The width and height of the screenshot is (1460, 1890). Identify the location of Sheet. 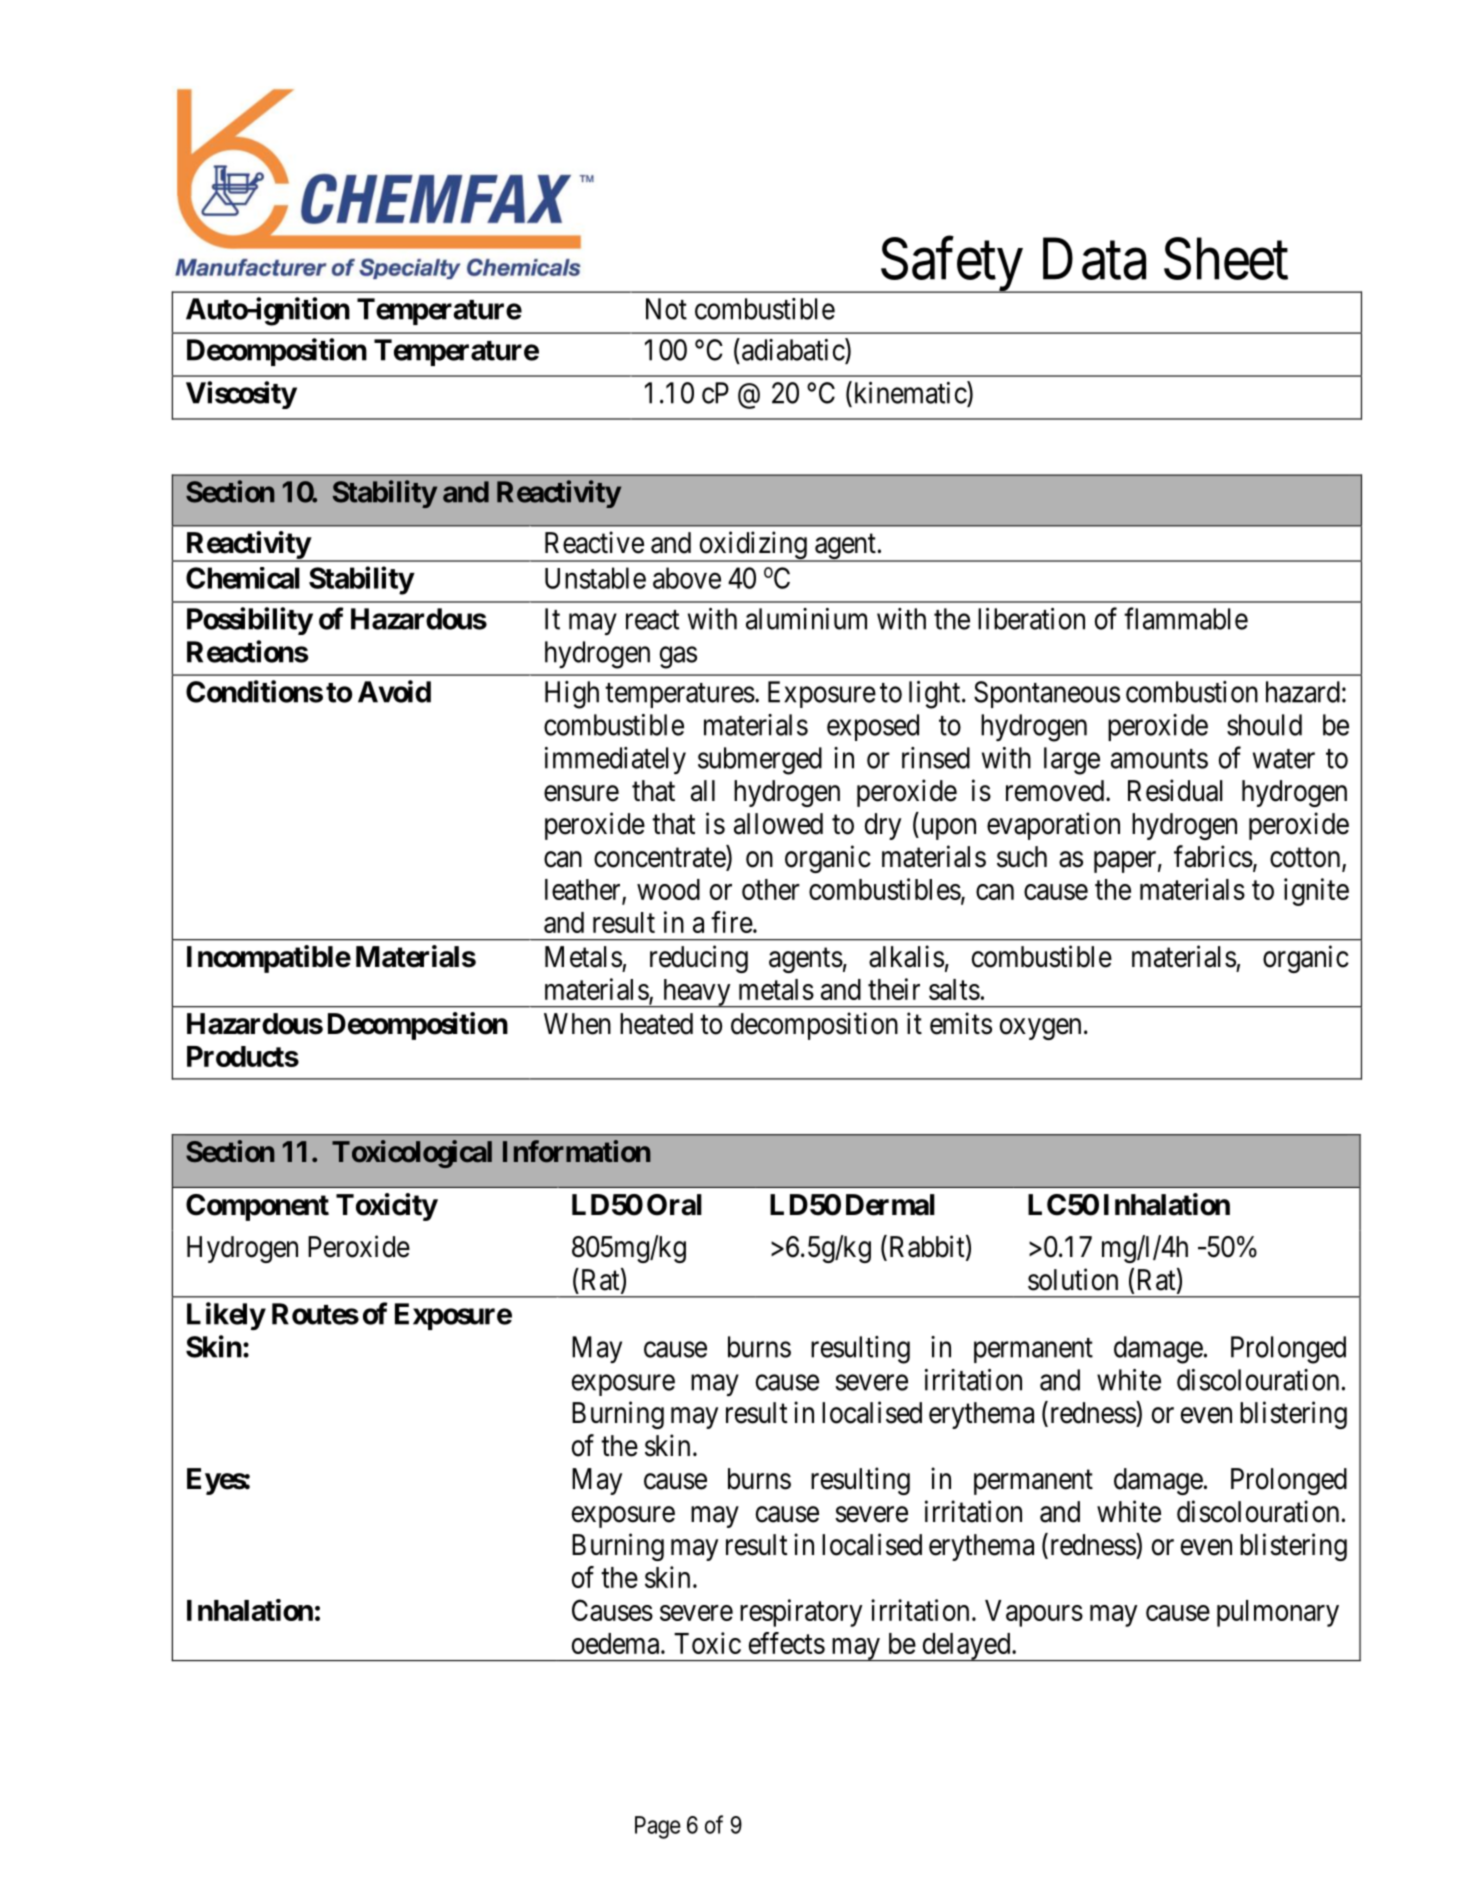
(1226, 259).
